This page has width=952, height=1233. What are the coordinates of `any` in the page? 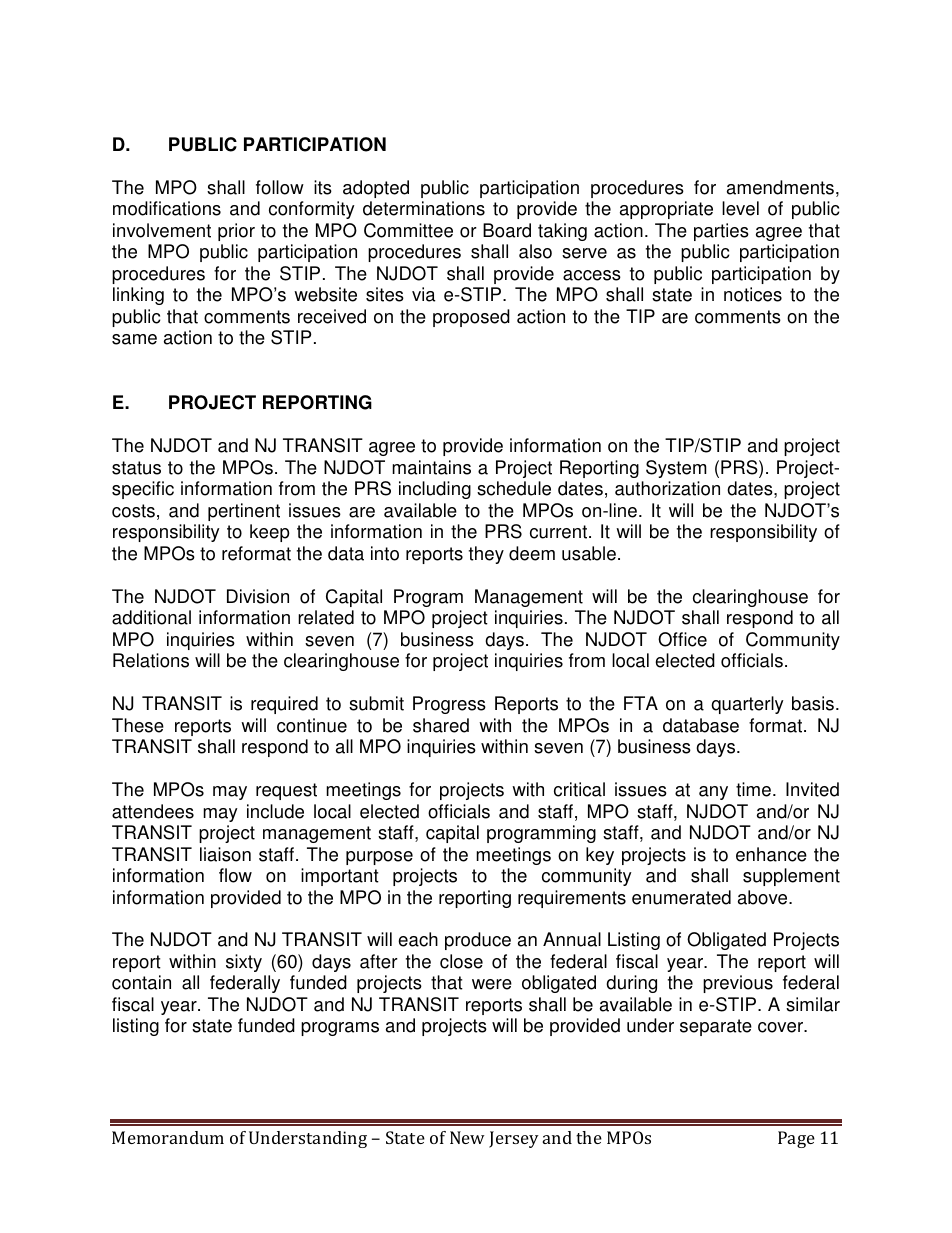 It's located at (713, 793).
